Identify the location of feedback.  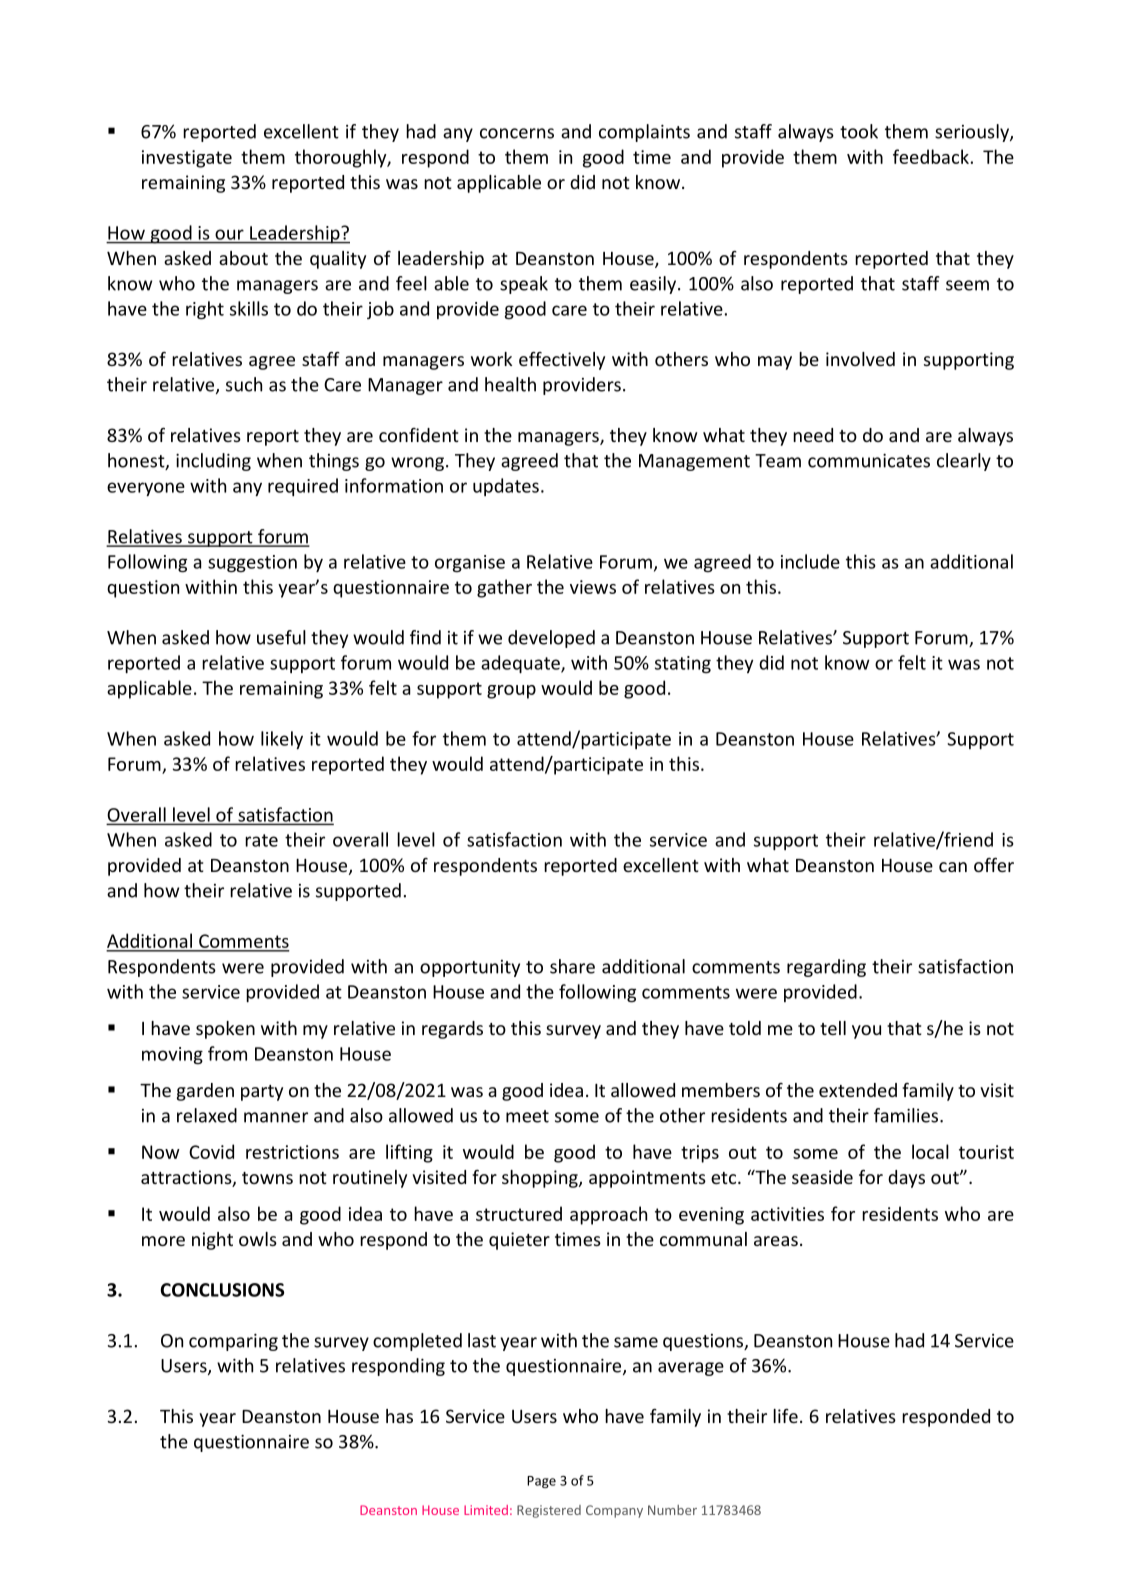
(931, 156).
